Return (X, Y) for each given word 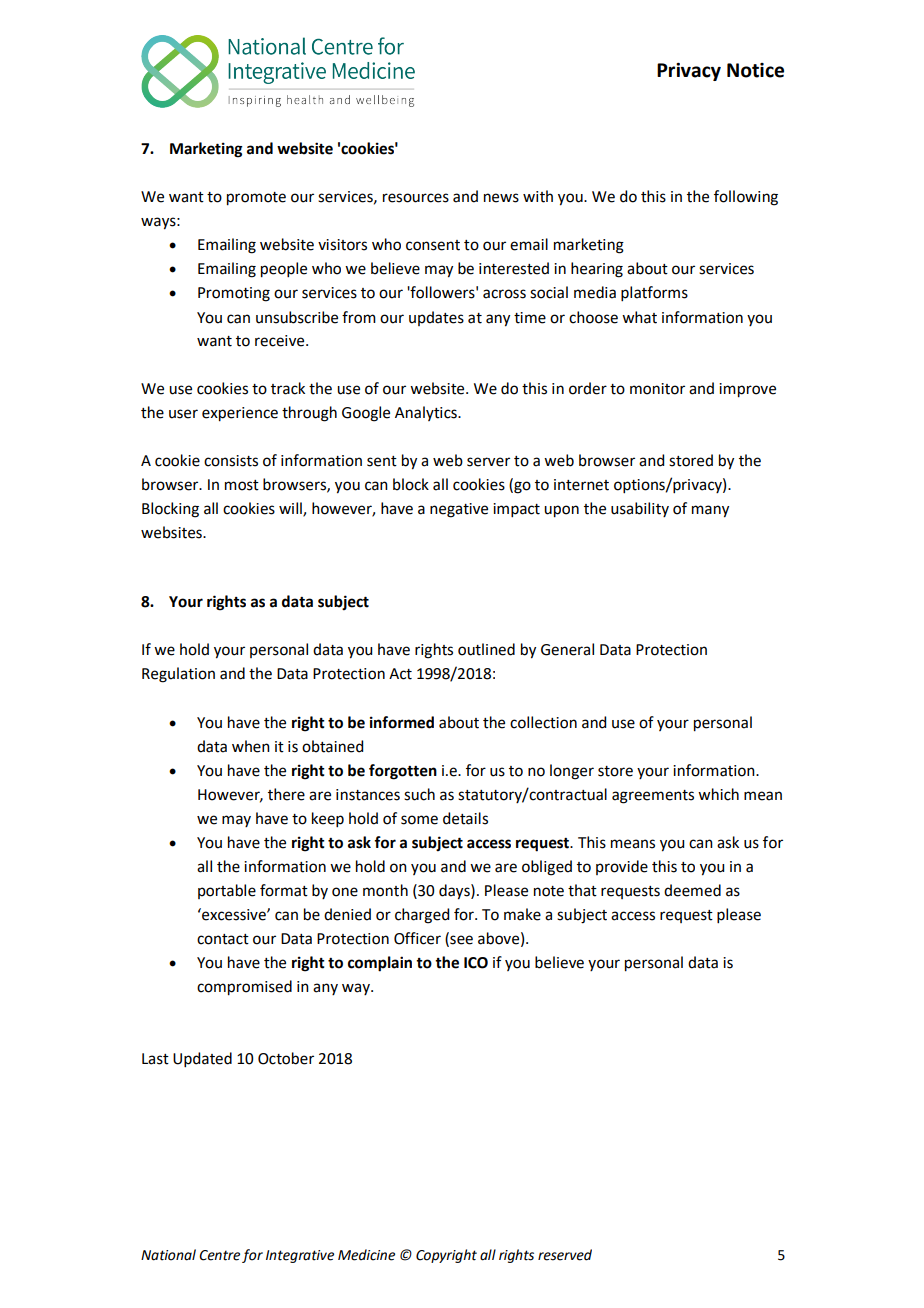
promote (256, 199)
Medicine (366, 1255)
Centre (219, 1255)
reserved (565, 1255)
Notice (755, 70)
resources (416, 198)
